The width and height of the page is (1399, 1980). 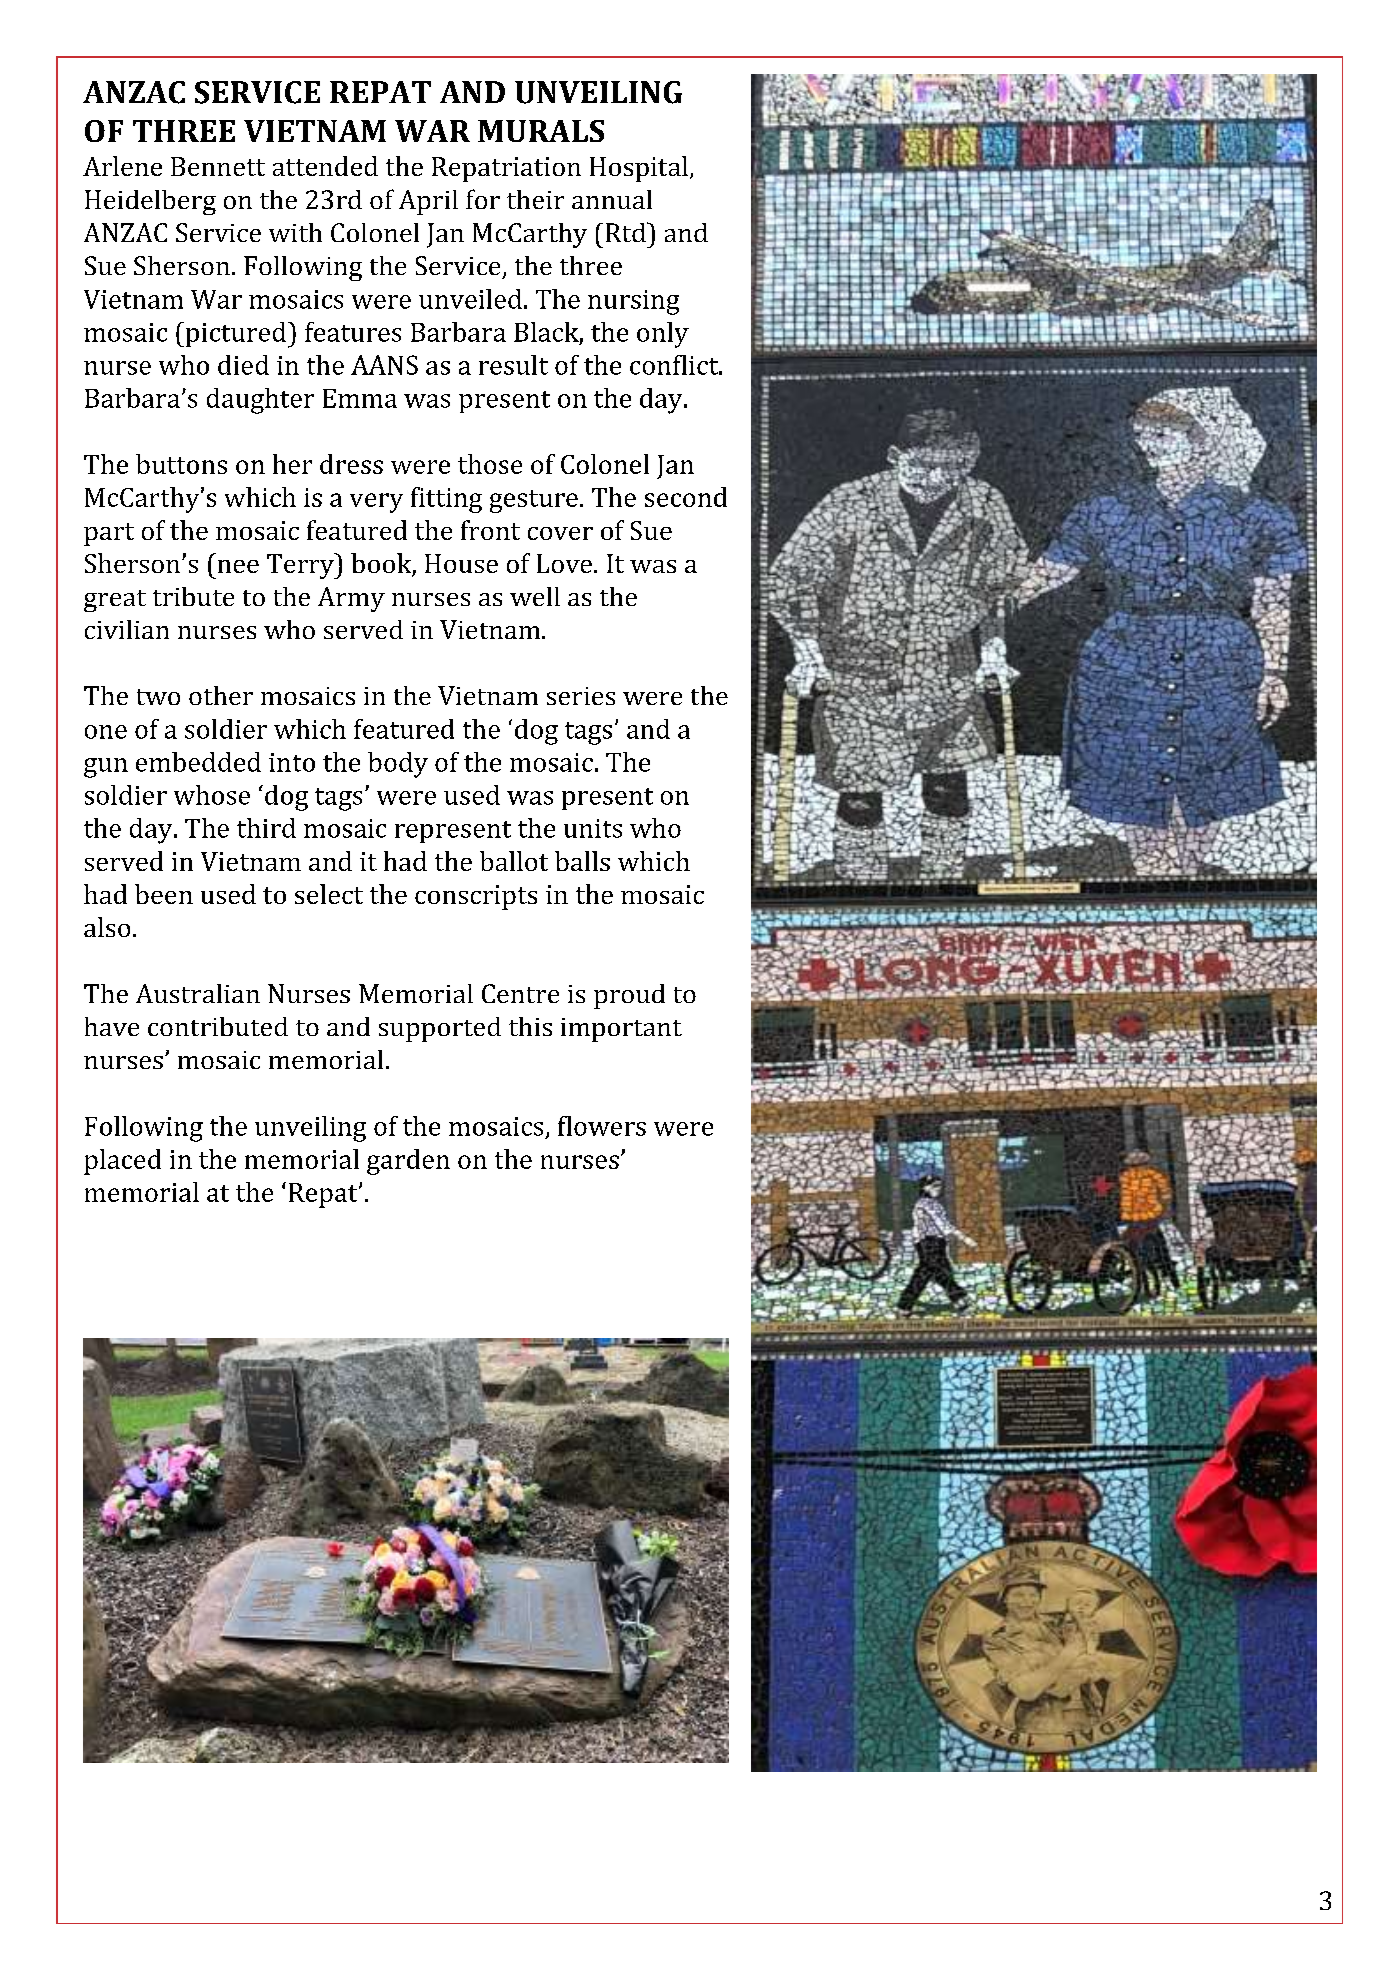 I want to click on Army, so click(x=351, y=599).
